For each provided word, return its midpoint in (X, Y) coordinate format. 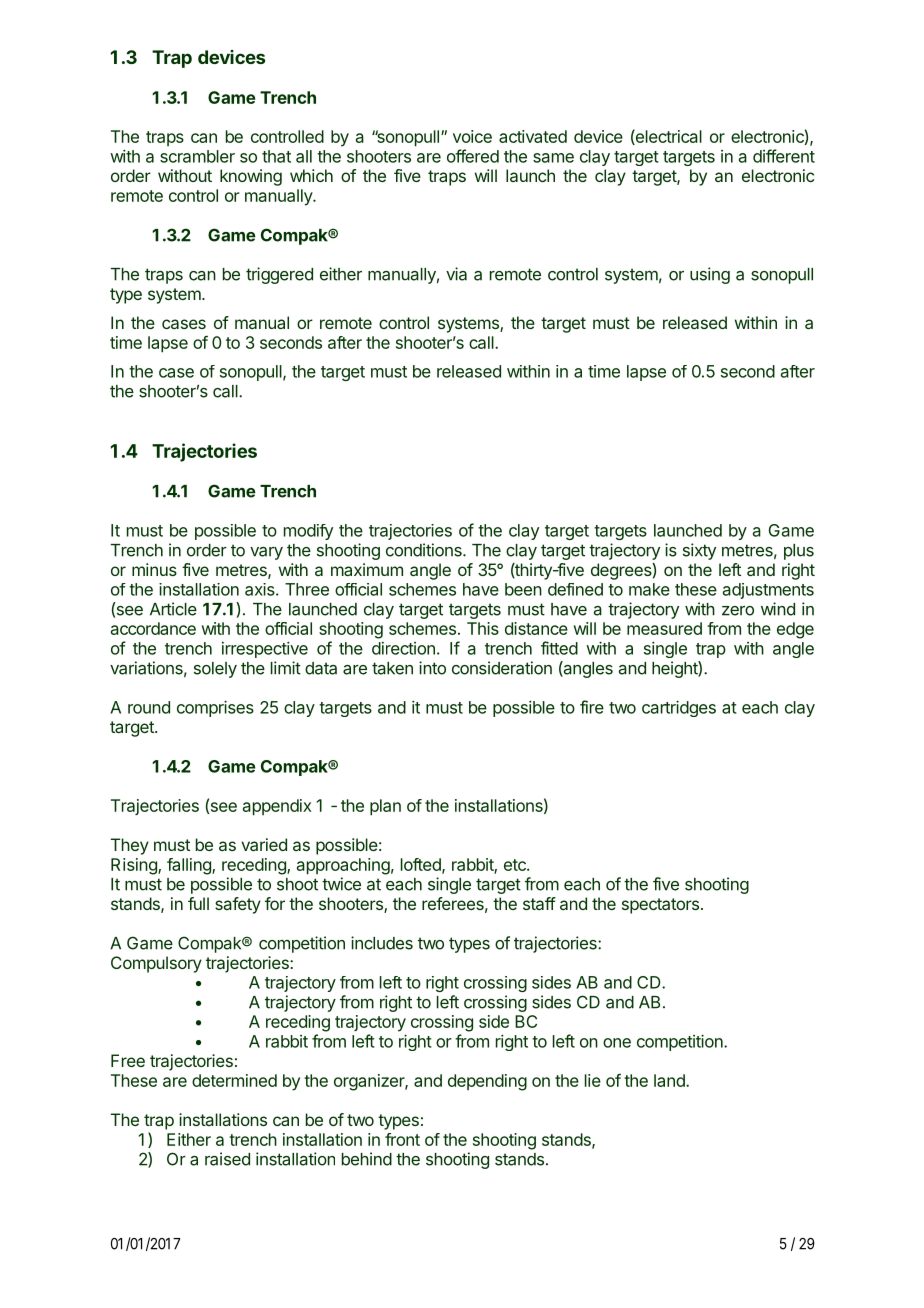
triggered (279, 275)
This (483, 628)
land (670, 1080)
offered (473, 156)
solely (215, 670)
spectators (660, 906)
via (456, 274)
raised (227, 1159)
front (402, 1139)
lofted (422, 865)
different (784, 156)
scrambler (197, 156)
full (198, 903)
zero (738, 611)
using (710, 275)
